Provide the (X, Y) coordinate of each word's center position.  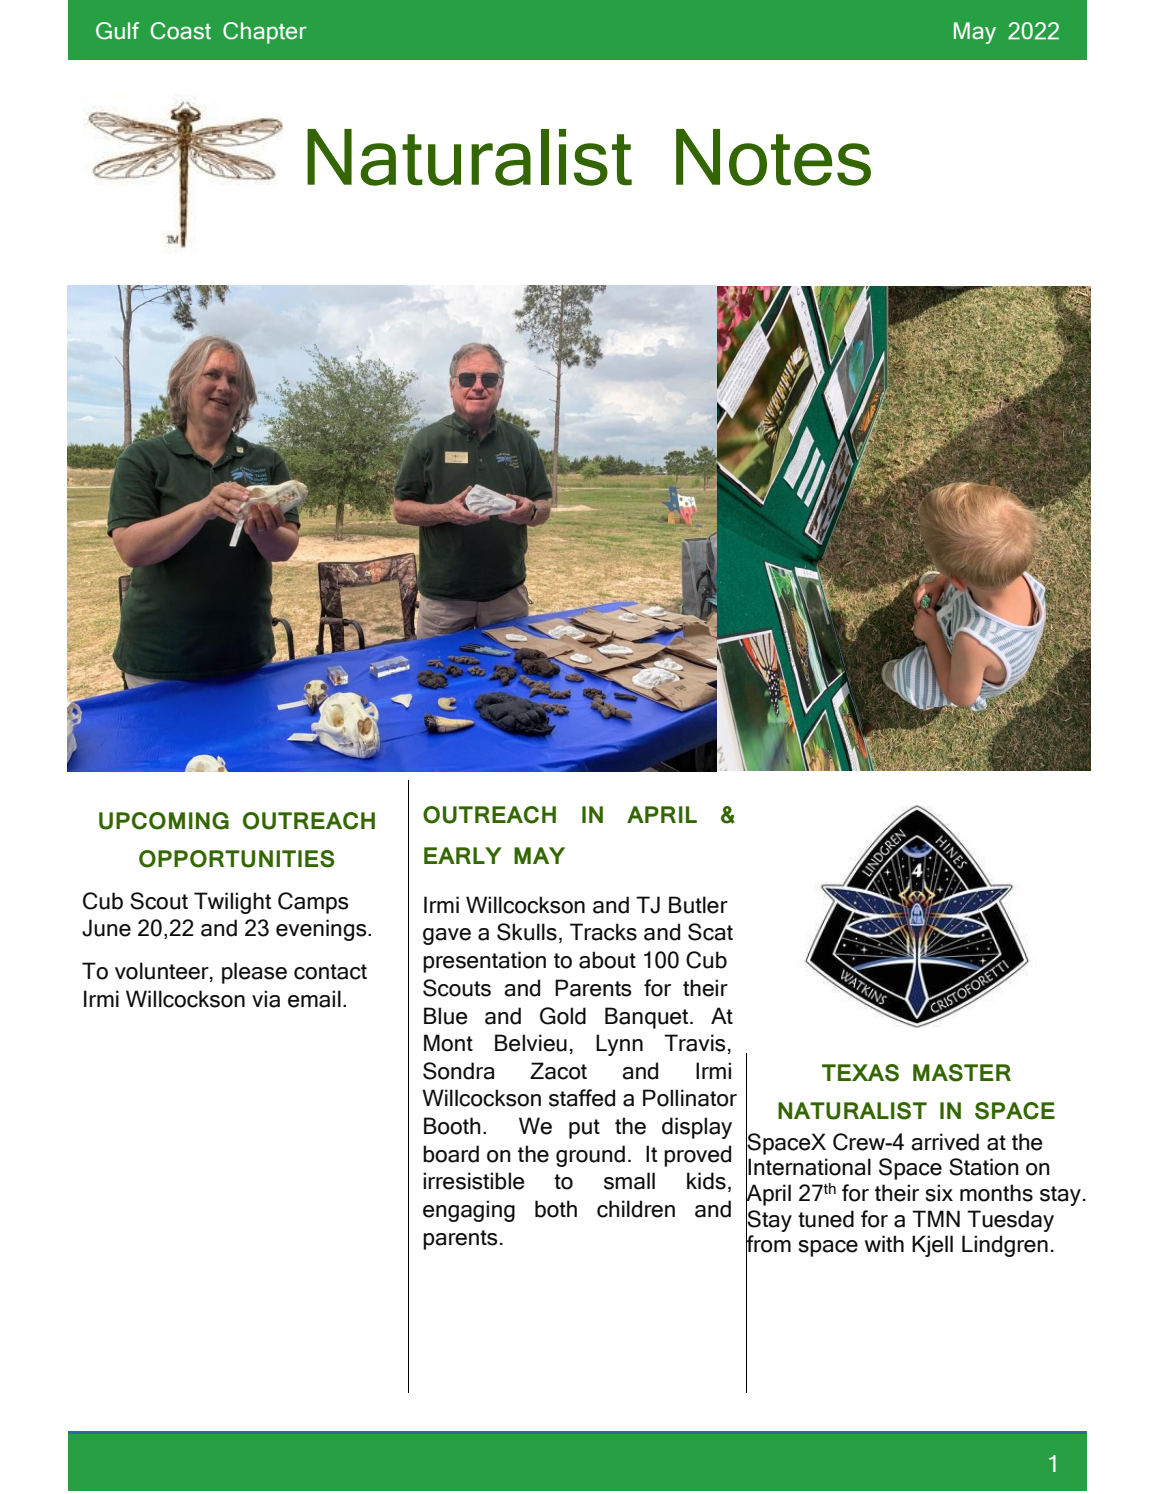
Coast (180, 31)
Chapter (265, 33)
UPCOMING (164, 821)
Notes (773, 157)
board (451, 1154)
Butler (698, 905)
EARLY (463, 855)
